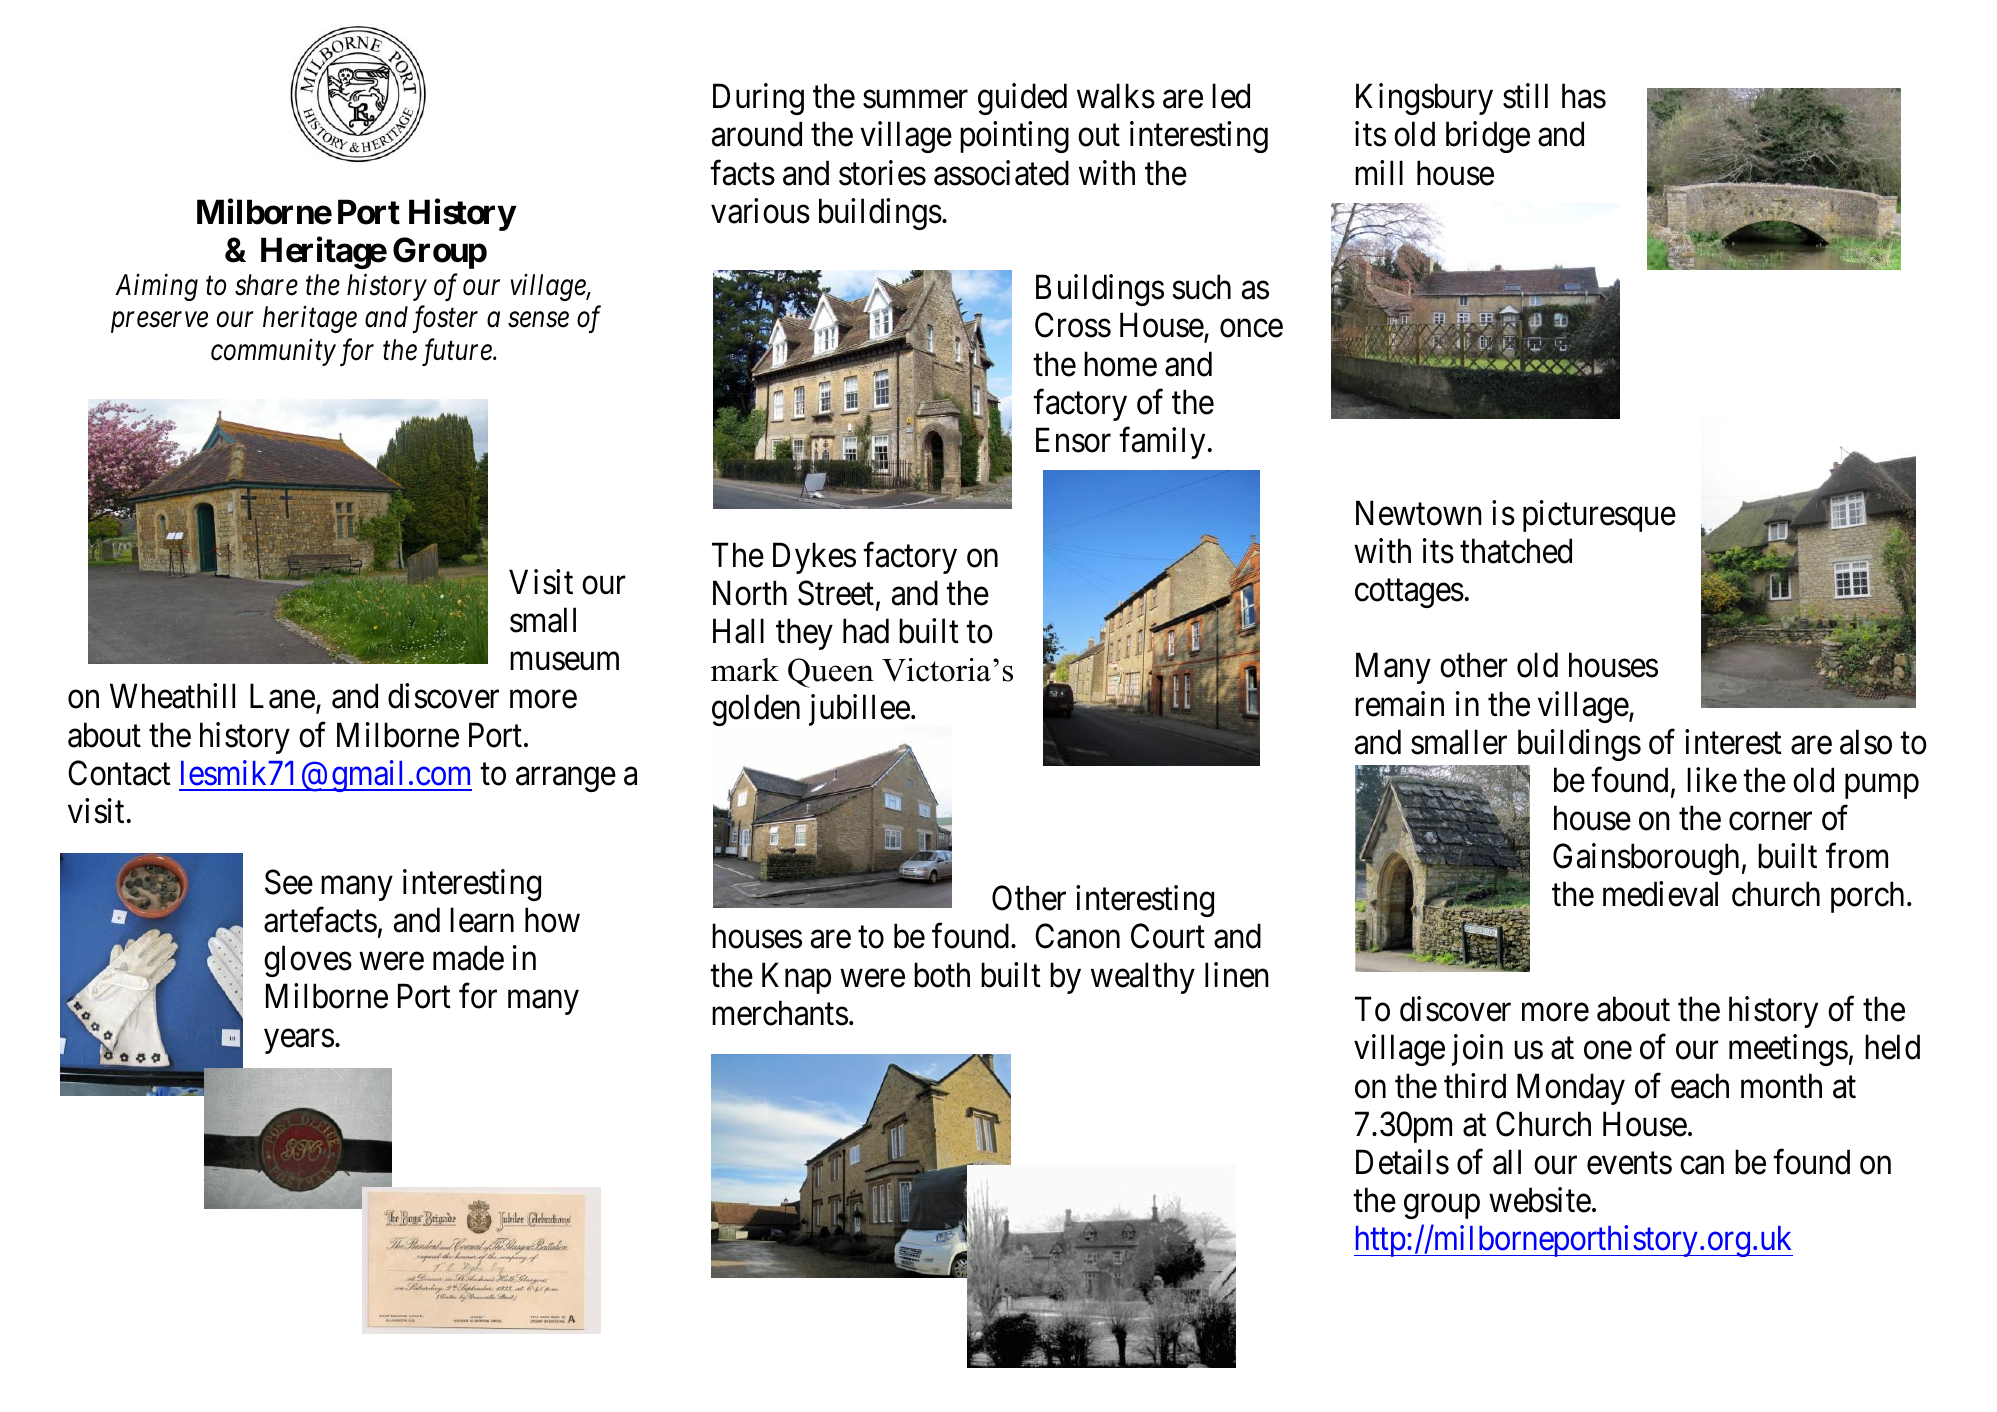 The image size is (1997, 1412). What do you see at coordinates (273, 353) in the page?
I see `community` at bounding box center [273, 353].
